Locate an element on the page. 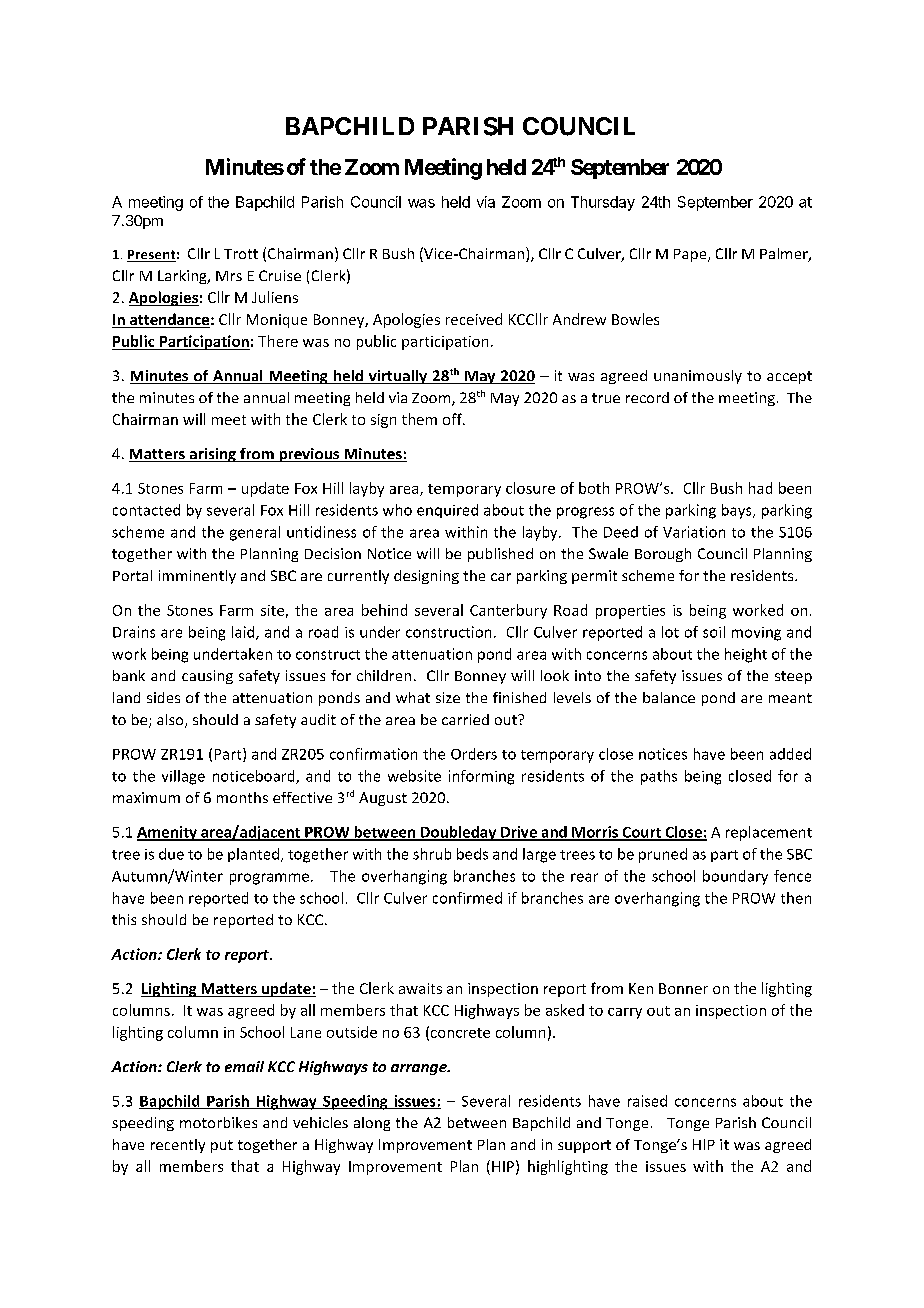 The width and height of the page is (924, 1308). Trott is located at coordinates (241, 254).
